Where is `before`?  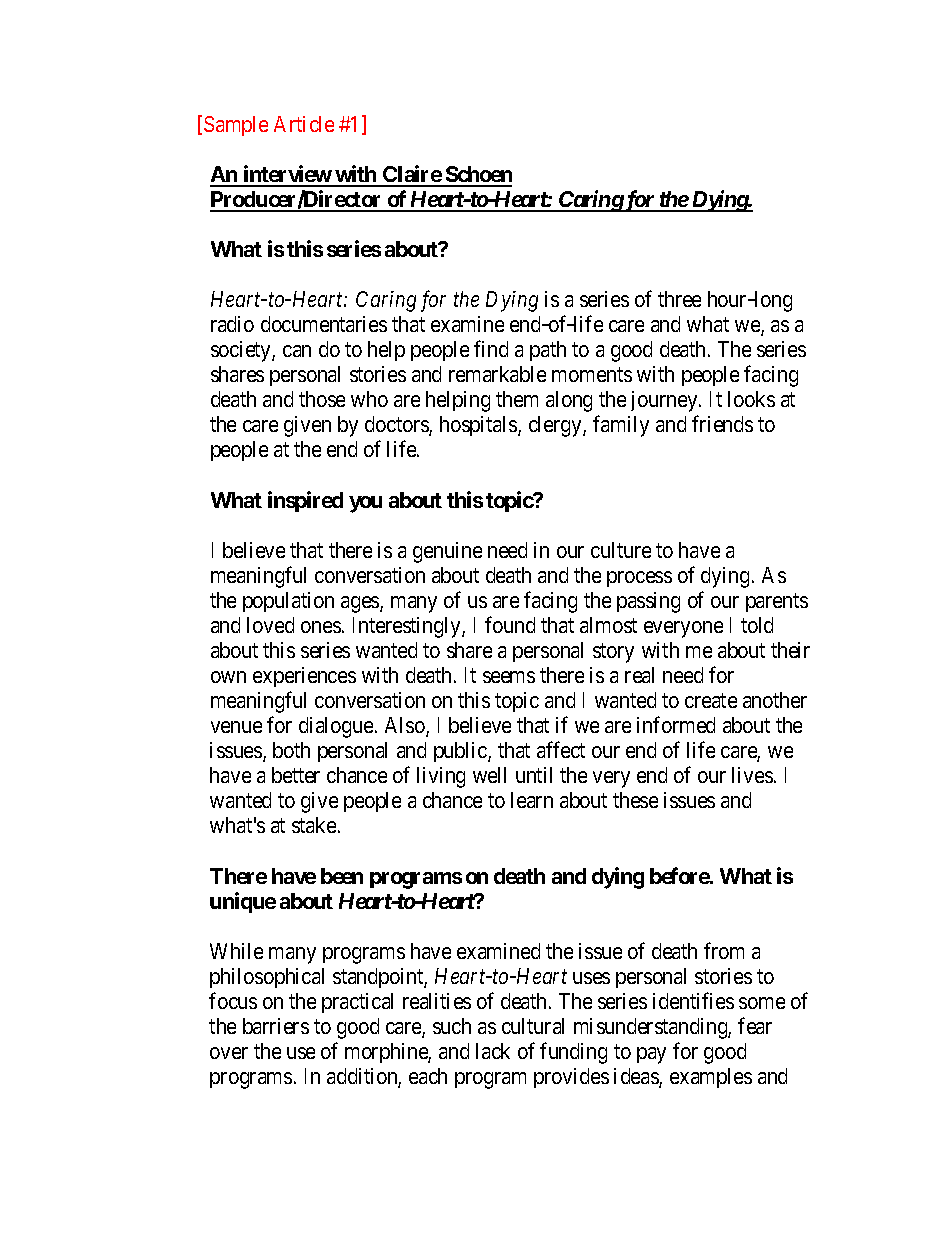
before is located at coordinates (680, 875).
